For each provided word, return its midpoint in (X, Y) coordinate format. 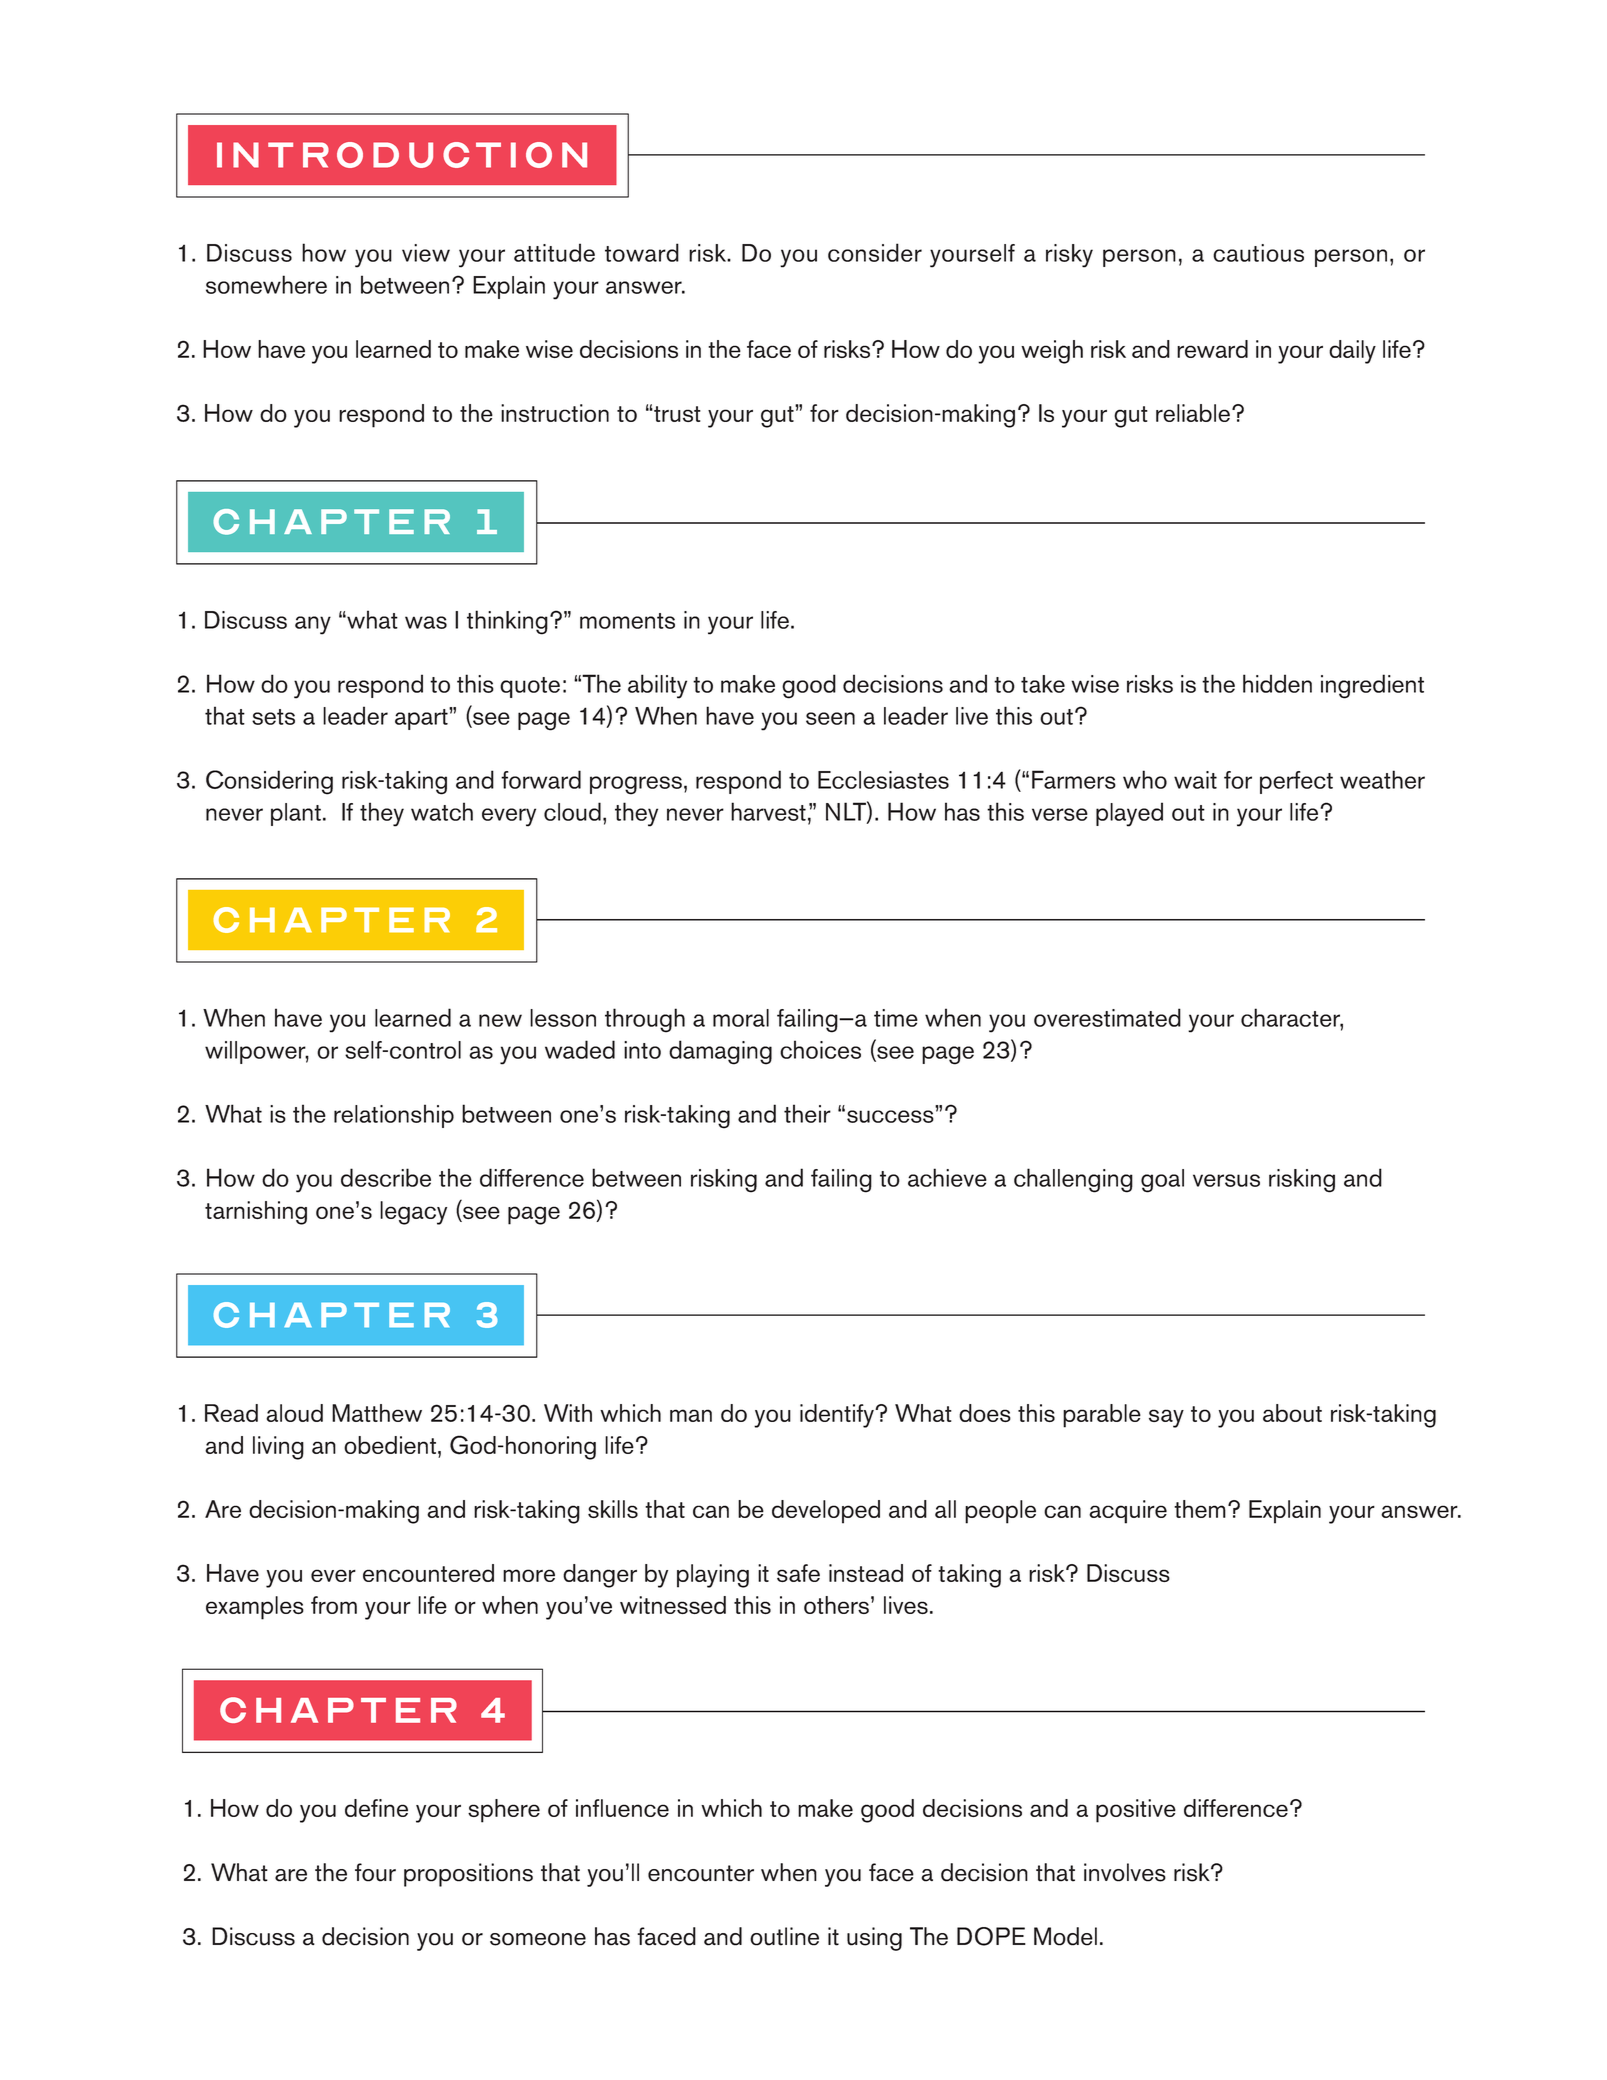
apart (422, 718)
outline (784, 1936)
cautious (1258, 253)
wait (1195, 780)
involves (1125, 1872)
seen (830, 718)
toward (642, 252)
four (375, 1872)
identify (838, 1416)
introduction (402, 155)
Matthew (377, 1413)
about (1292, 1413)
